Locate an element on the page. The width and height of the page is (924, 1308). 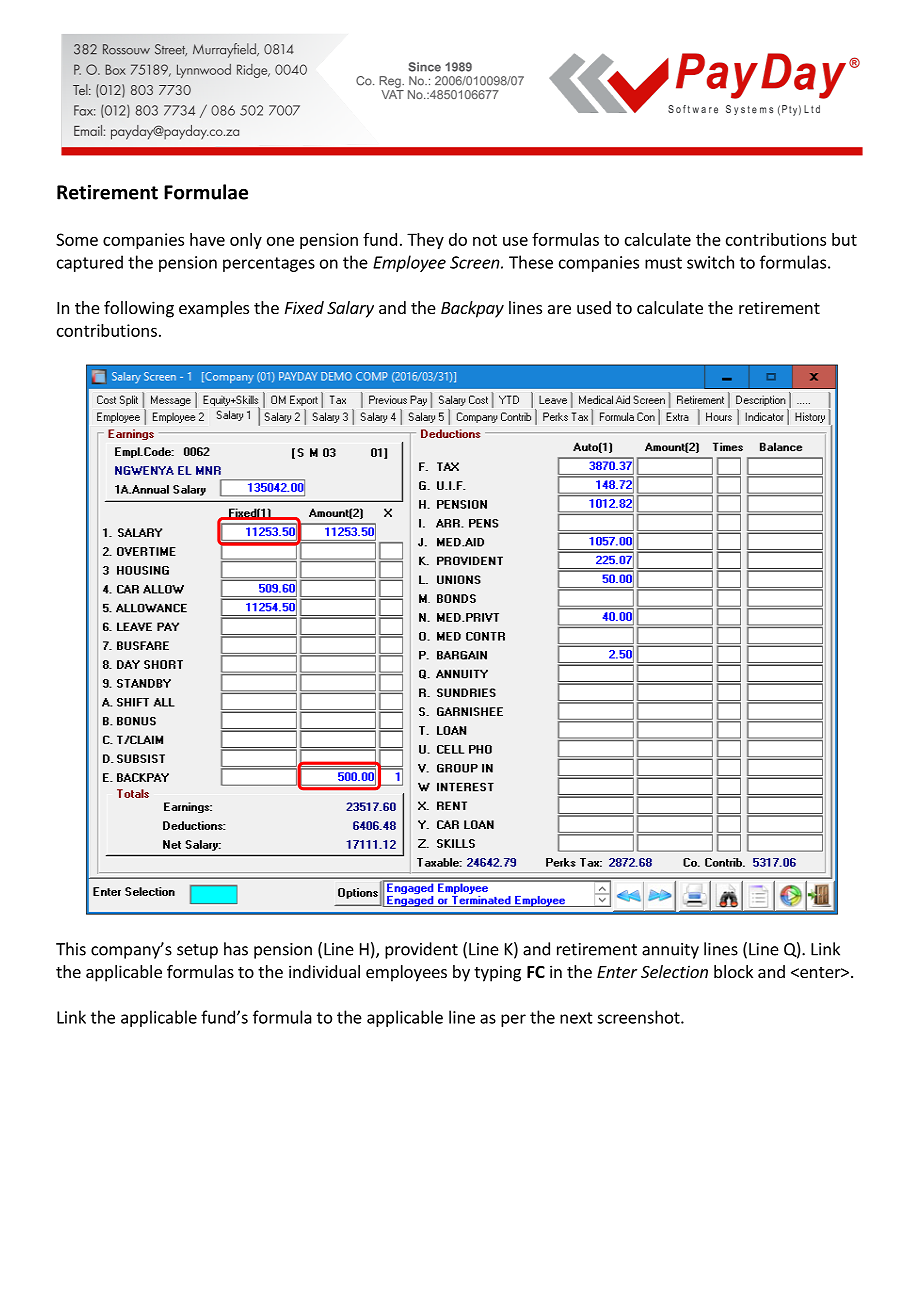
setup is located at coordinates (197, 951).
